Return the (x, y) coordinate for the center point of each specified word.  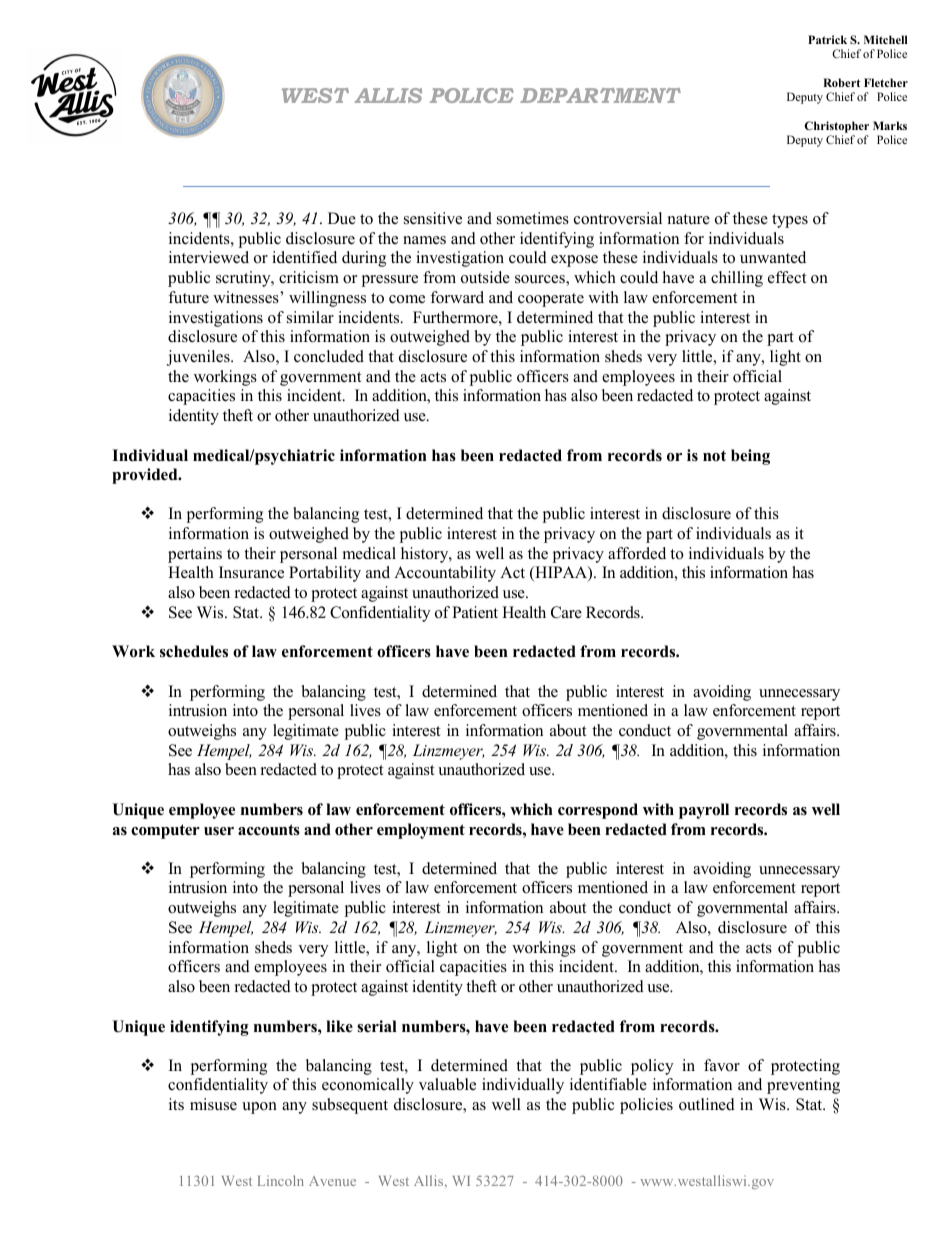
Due (342, 218)
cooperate (551, 300)
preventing (803, 1086)
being (750, 457)
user (219, 831)
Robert (841, 82)
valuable (447, 1084)
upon (259, 1108)
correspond (598, 811)
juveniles (199, 358)
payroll (704, 811)
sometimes (533, 218)
